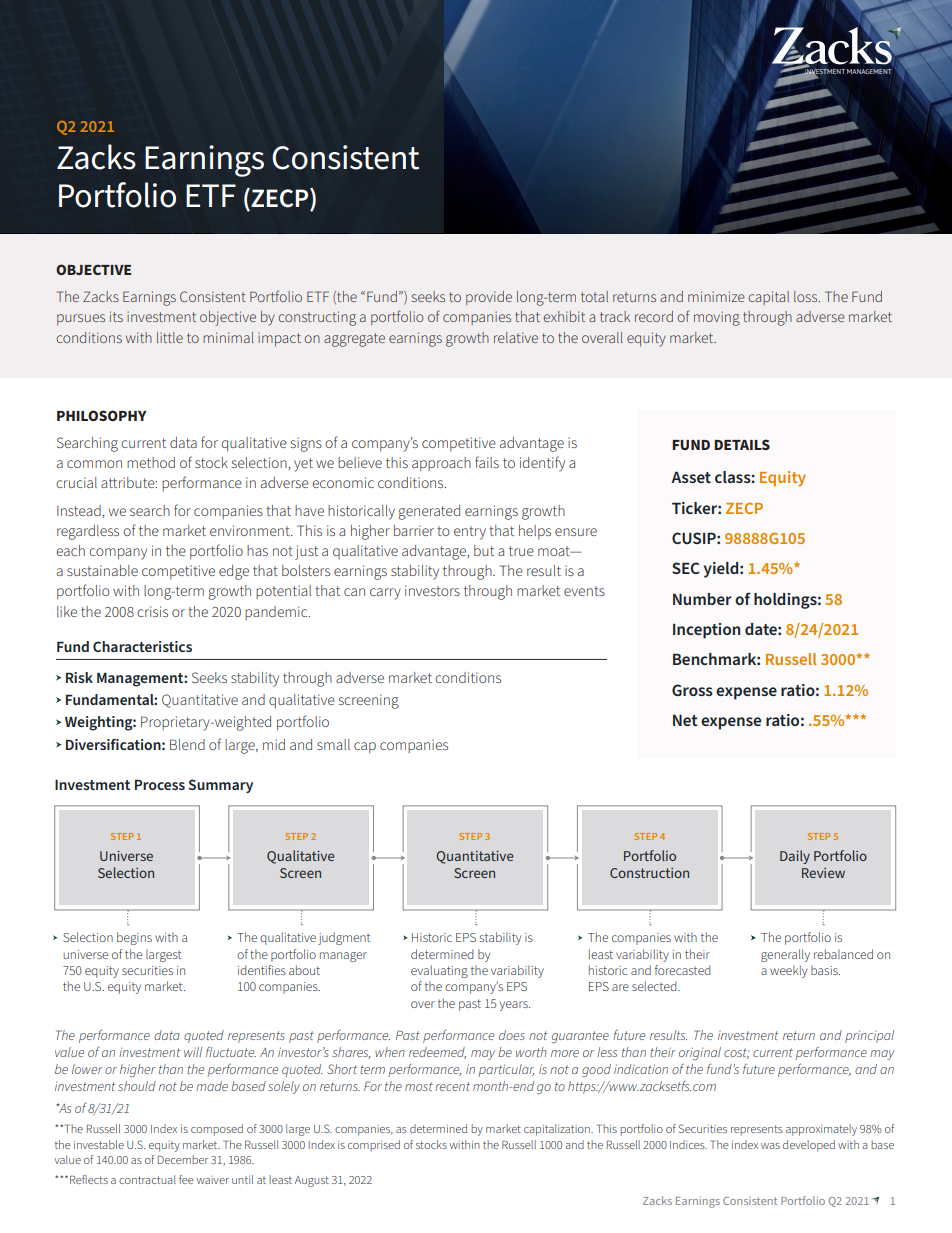 Image resolution: width=952 pixels, height=1233 pixels. I want to click on moving, so click(717, 318).
